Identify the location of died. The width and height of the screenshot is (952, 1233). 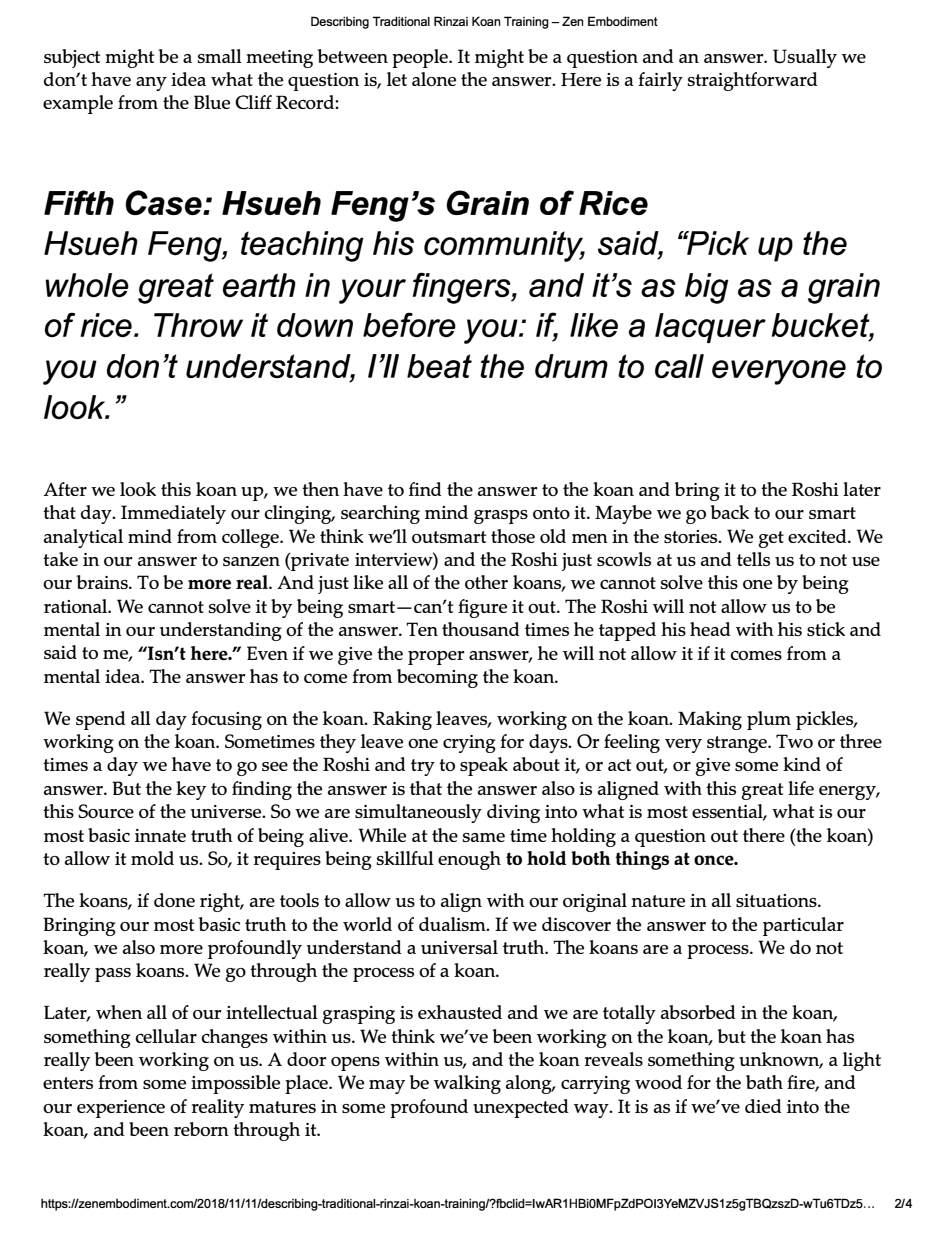
(763, 1106).
